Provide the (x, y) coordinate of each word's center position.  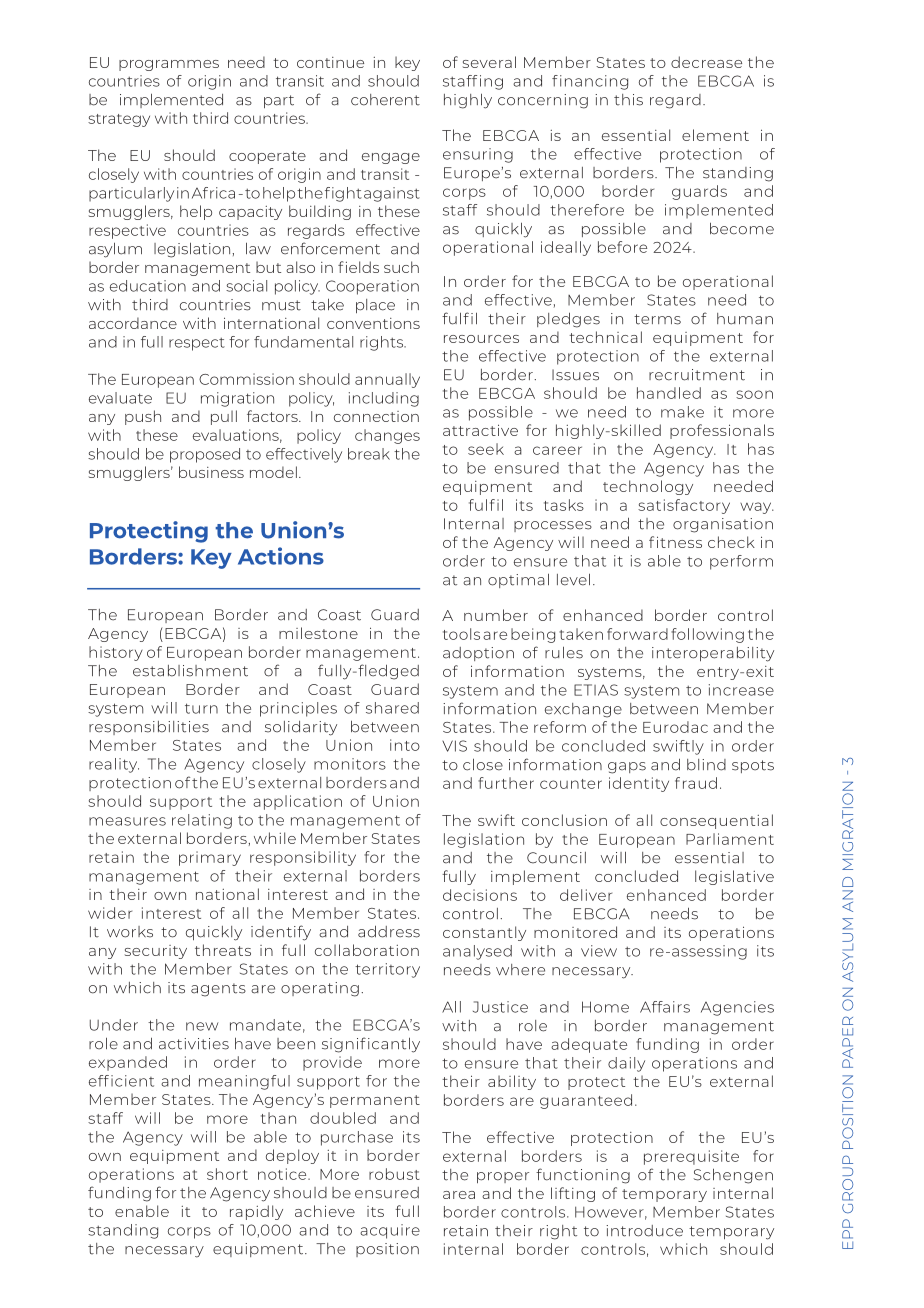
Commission (246, 379)
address (389, 931)
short (227, 1174)
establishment (190, 671)
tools (461, 634)
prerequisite (691, 1157)
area (459, 1195)
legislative (734, 877)
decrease (706, 62)
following (707, 635)
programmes (169, 65)
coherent (385, 100)
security (156, 952)
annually (387, 380)
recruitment (697, 375)
